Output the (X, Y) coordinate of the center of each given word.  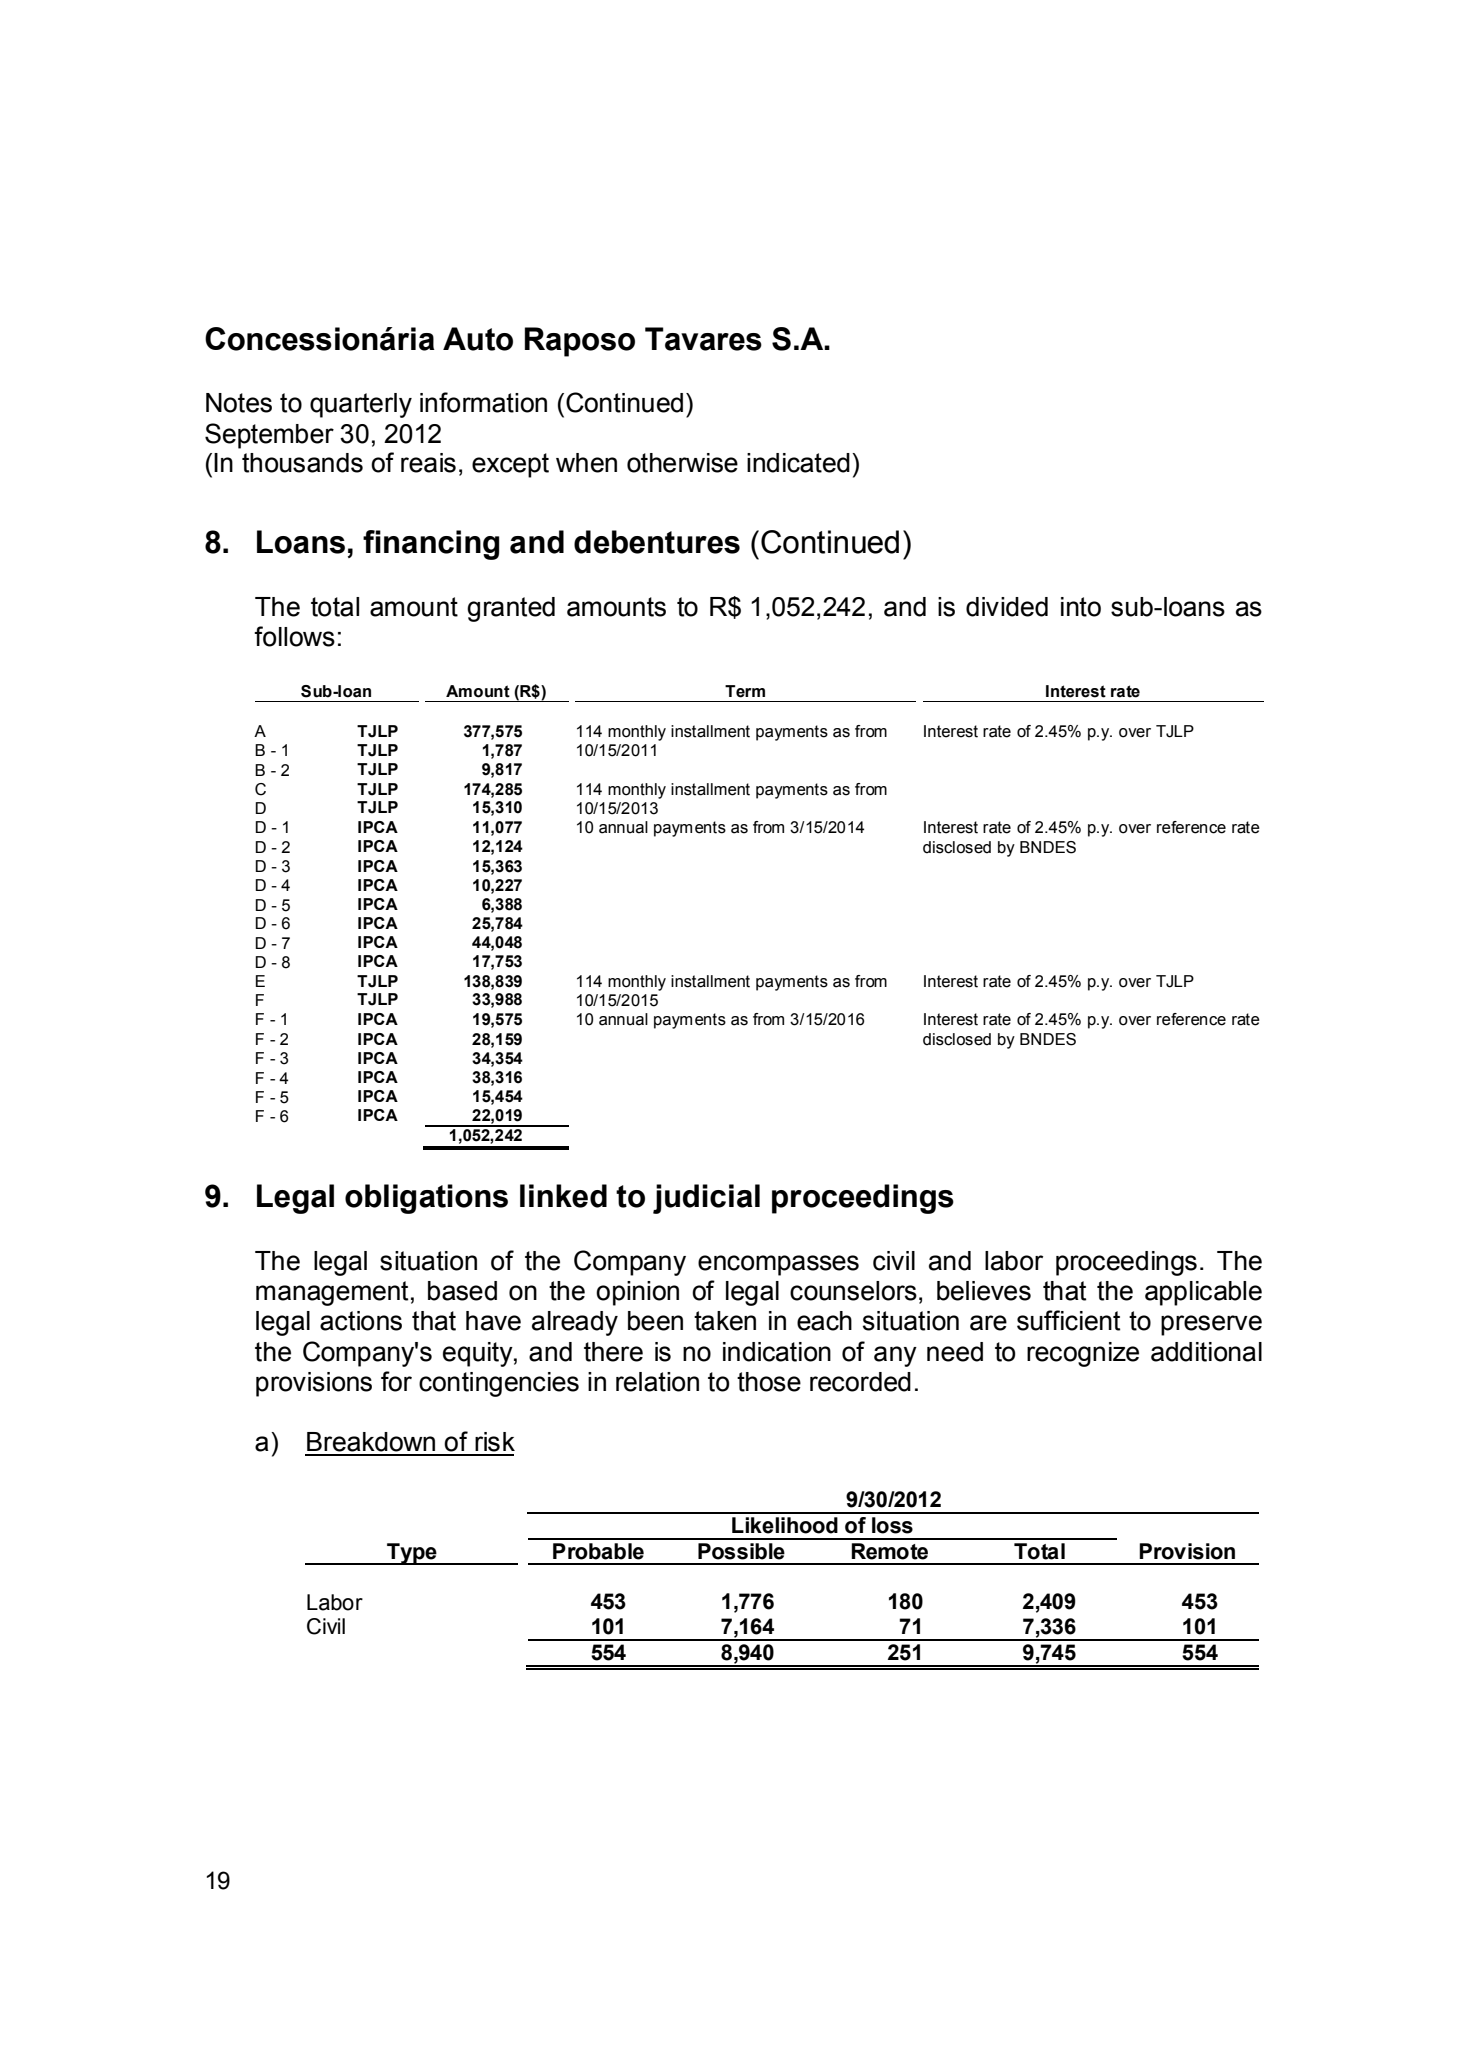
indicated (798, 463)
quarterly (361, 405)
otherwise (682, 463)
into (1081, 607)
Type (412, 1554)
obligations (426, 1199)
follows (294, 636)
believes (984, 1291)
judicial (706, 1199)
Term (745, 691)
